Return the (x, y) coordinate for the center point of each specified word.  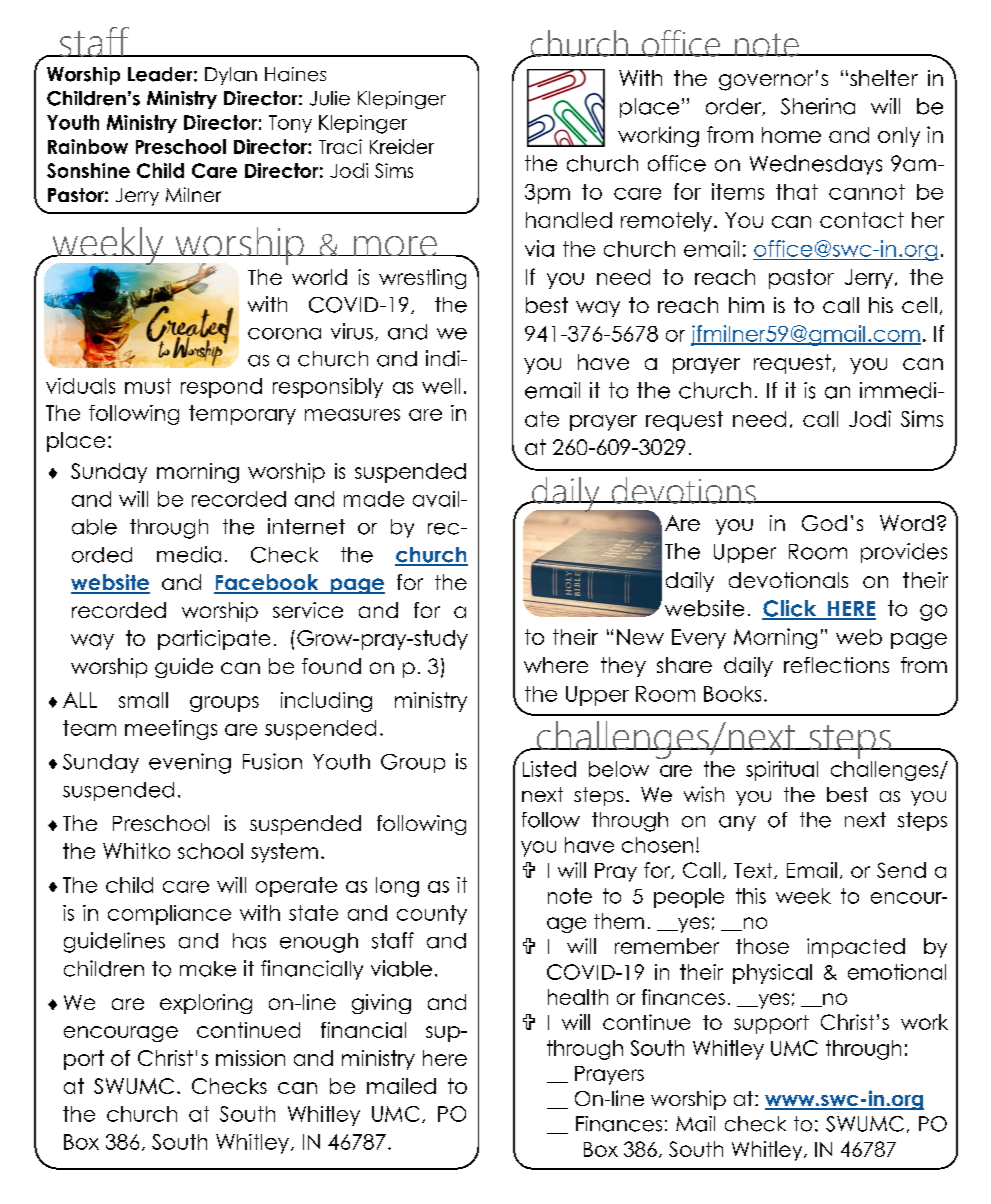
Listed (549, 769)
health (578, 997)
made (374, 499)
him (746, 305)
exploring (206, 1004)
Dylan (231, 76)
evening (190, 763)
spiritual (782, 771)
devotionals (788, 580)
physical (772, 974)
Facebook (267, 583)
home (791, 135)
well (441, 386)
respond (221, 388)
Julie (330, 98)
